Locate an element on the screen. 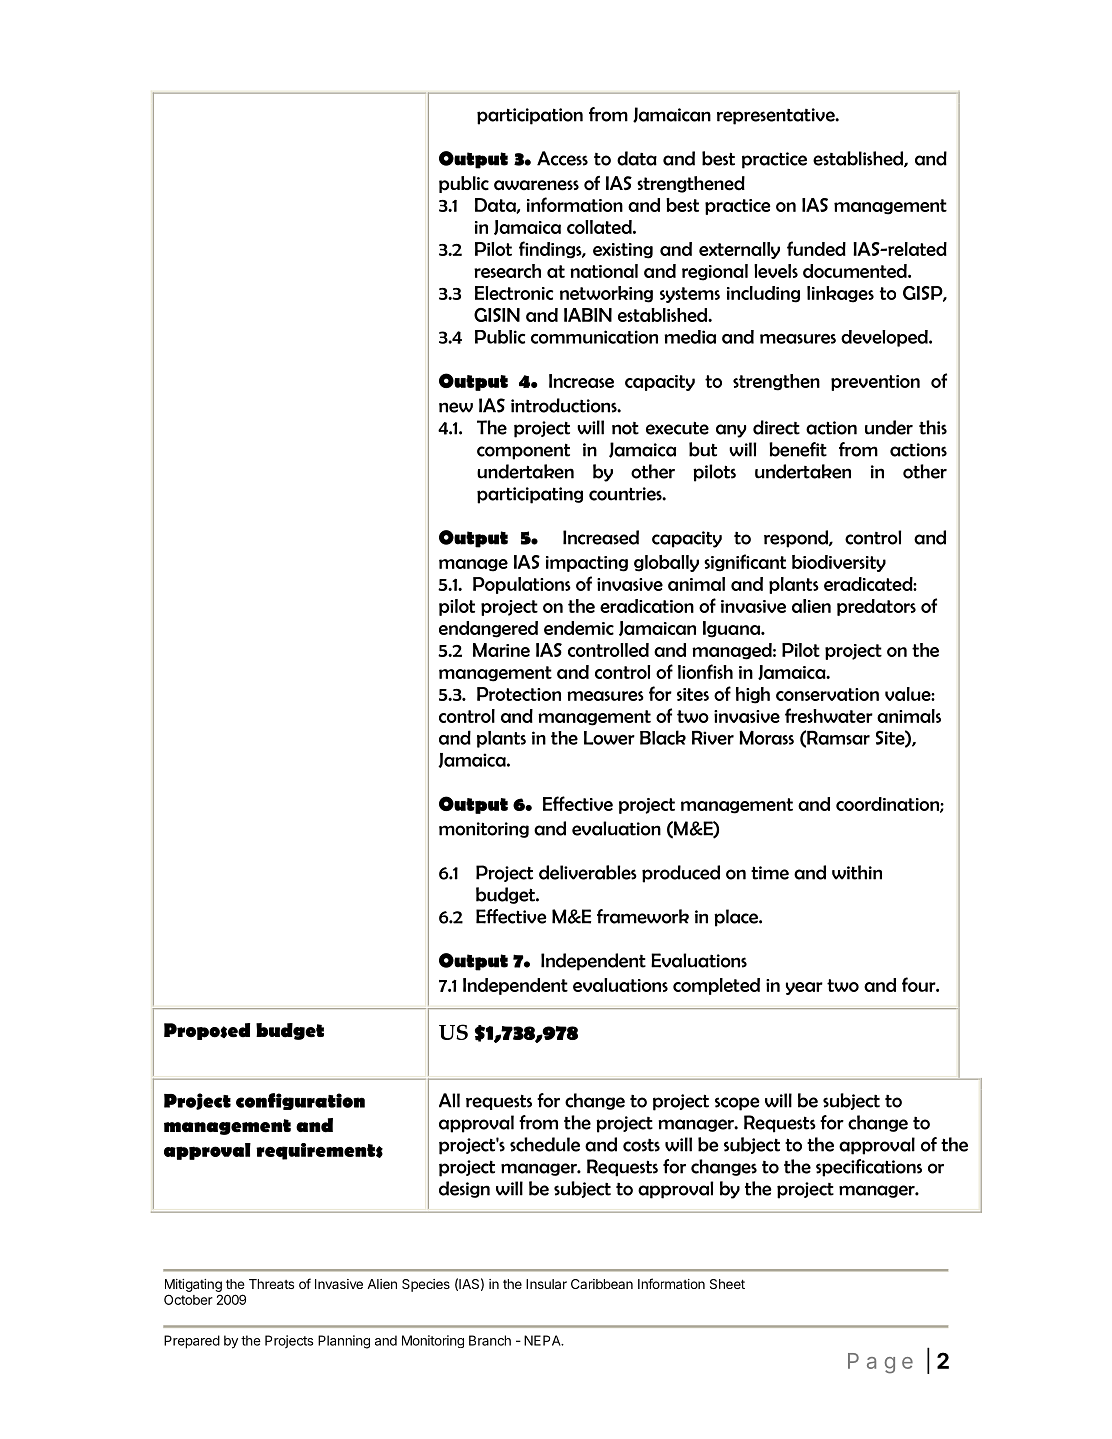  Threats is located at coordinates (271, 1284).
